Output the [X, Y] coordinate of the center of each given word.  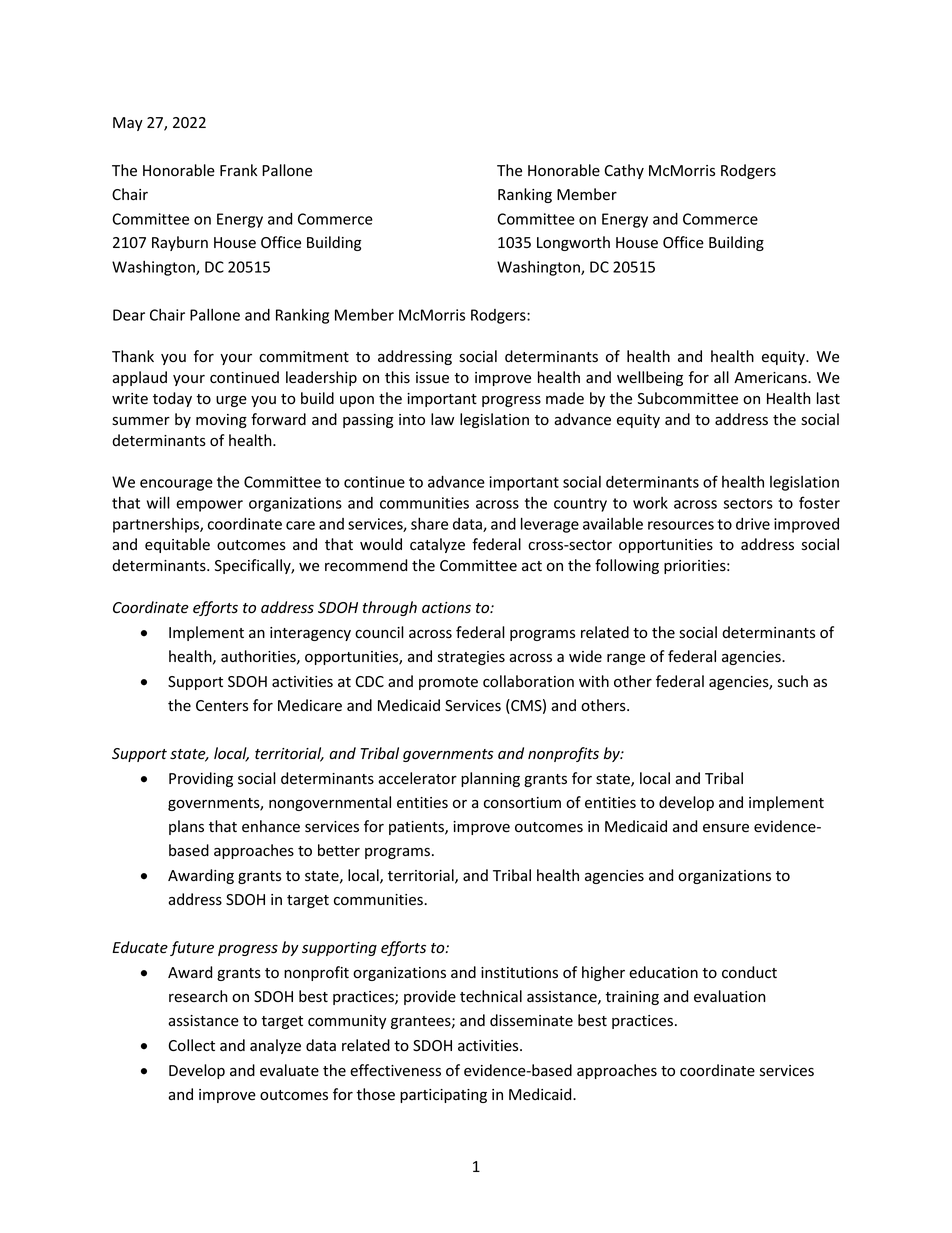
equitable [177, 545]
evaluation [730, 996]
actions [446, 608]
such [793, 681]
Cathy [624, 171]
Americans [771, 378]
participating [443, 1096]
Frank [238, 170]
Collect [191, 1045]
